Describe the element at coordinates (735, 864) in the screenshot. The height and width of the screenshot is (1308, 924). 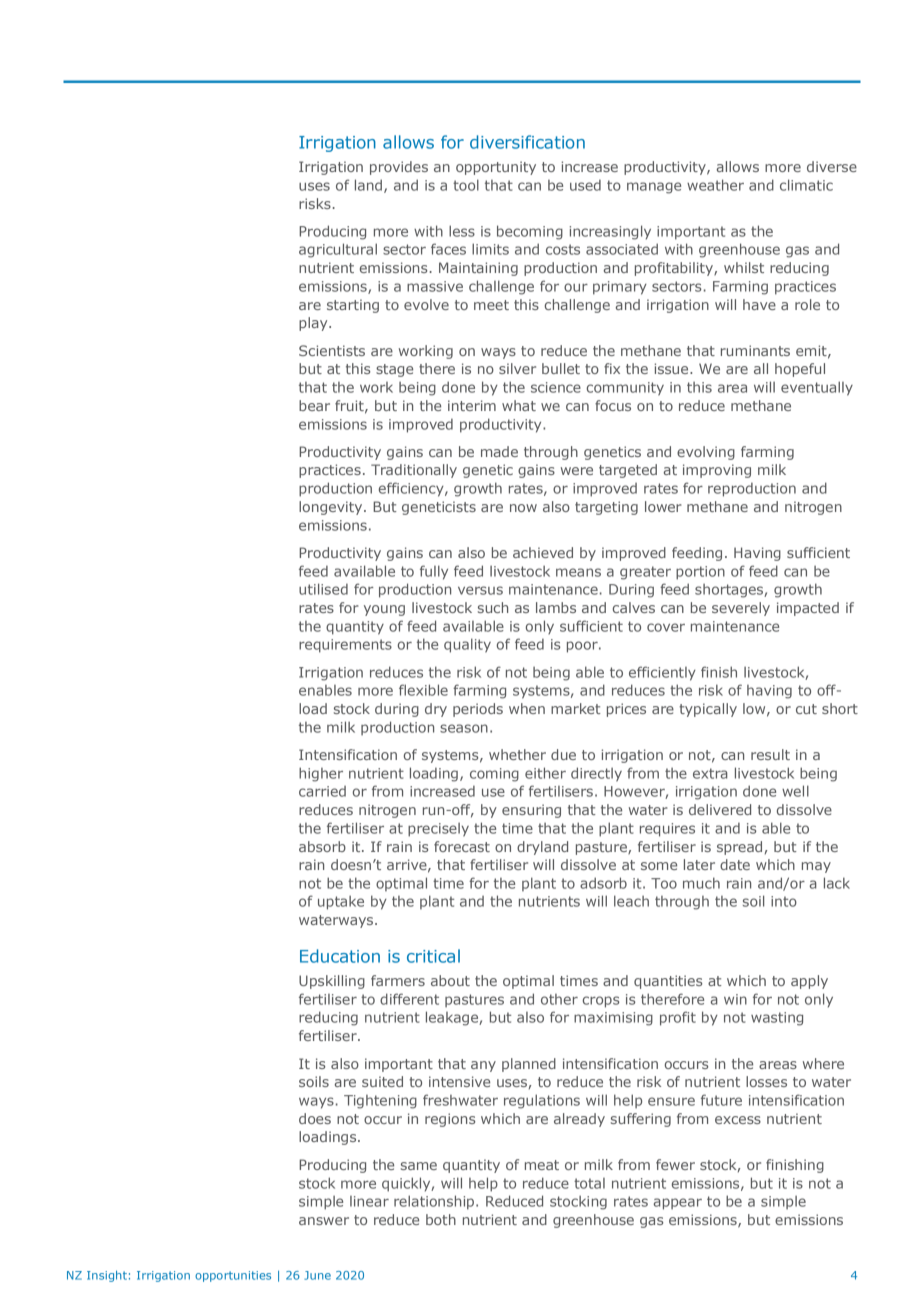
I see `date` at that location.
